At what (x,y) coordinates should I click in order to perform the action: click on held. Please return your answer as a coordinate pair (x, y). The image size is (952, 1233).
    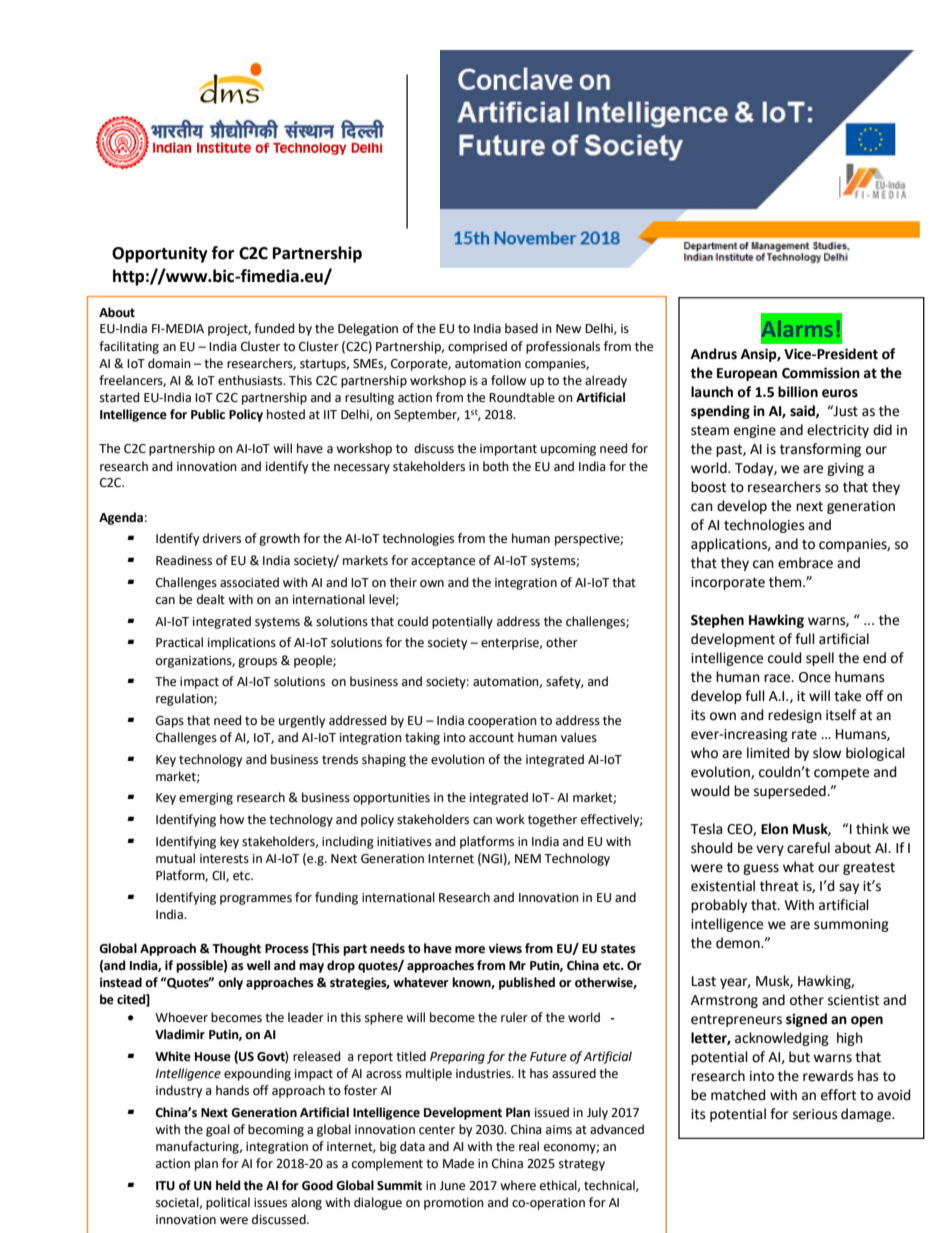
    Looking at the image, I should click on (228, 1185).
